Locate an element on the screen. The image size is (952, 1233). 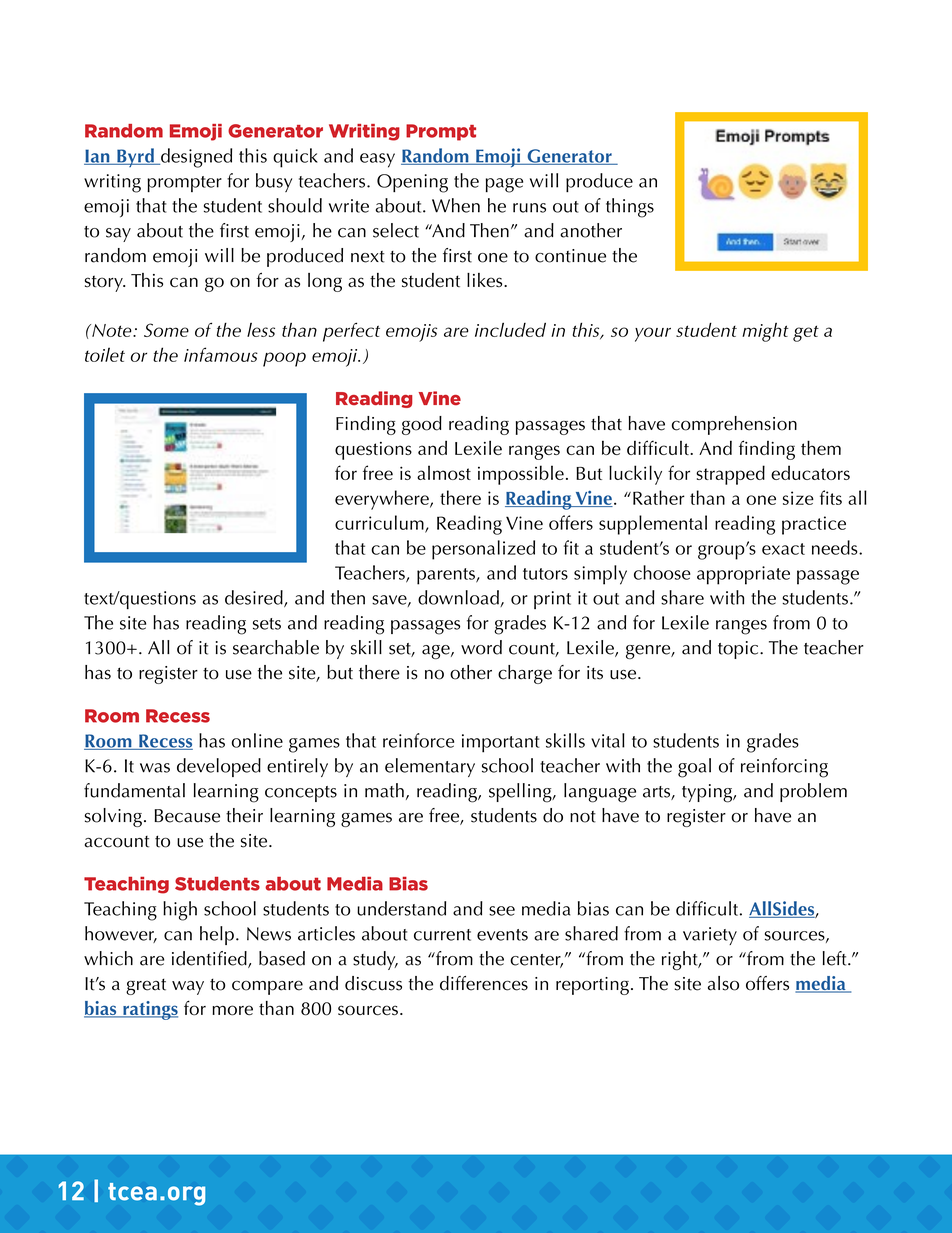
things is located at coordinates (630, 208).
